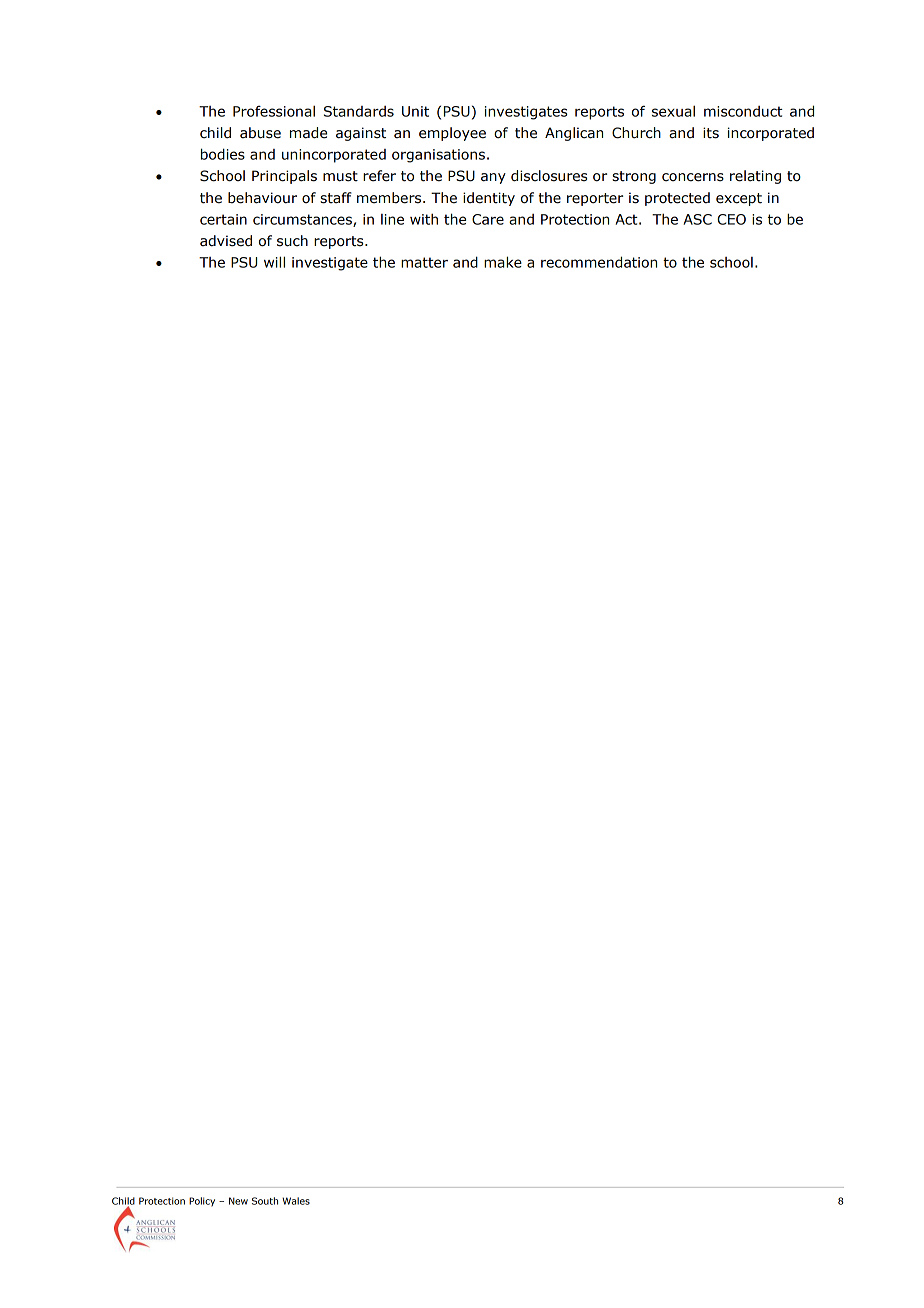 The image size is (924, 1308). I want to click on make, so click(503, 262).
